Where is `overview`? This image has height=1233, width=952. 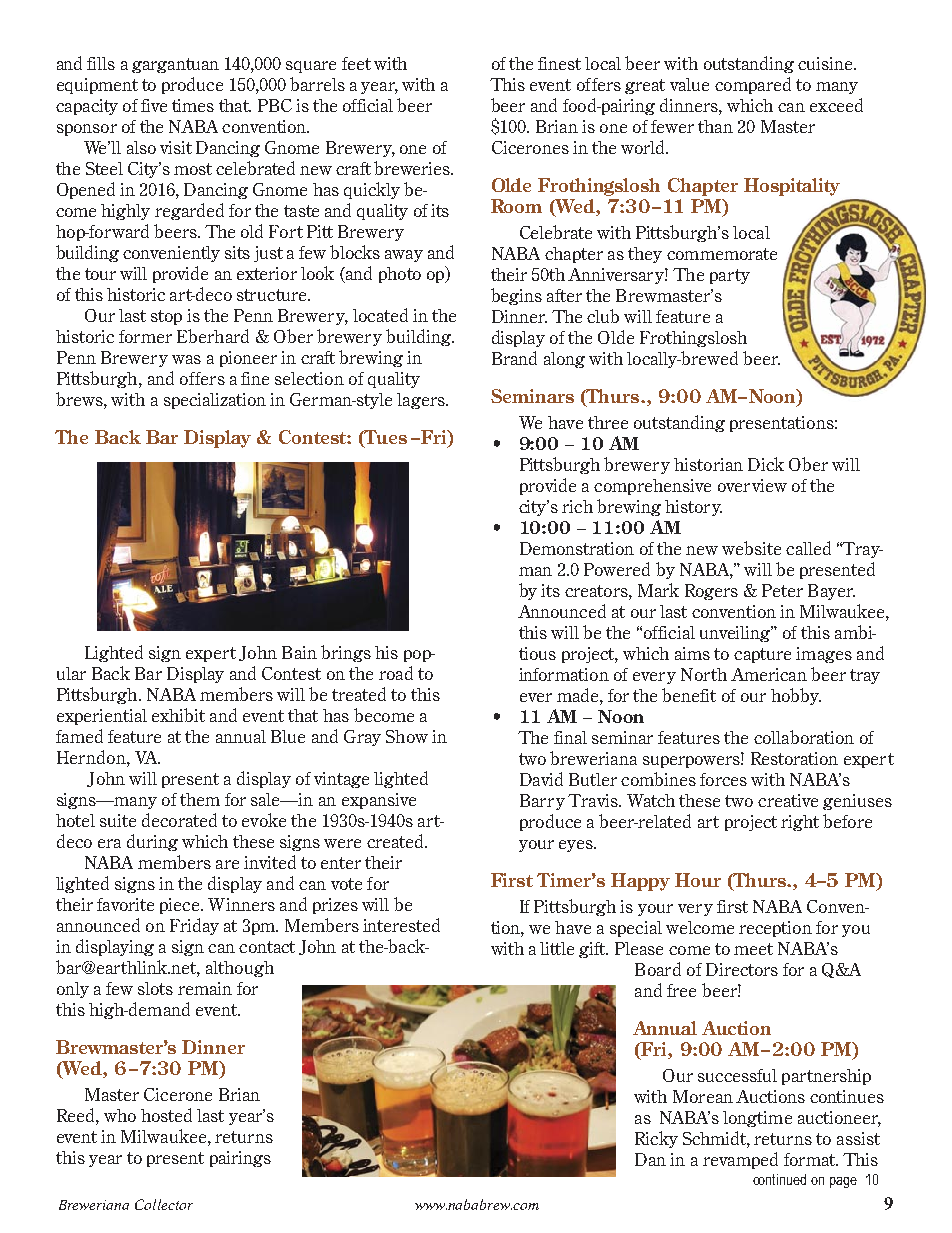 overview is located at coordinates (752, 485).
